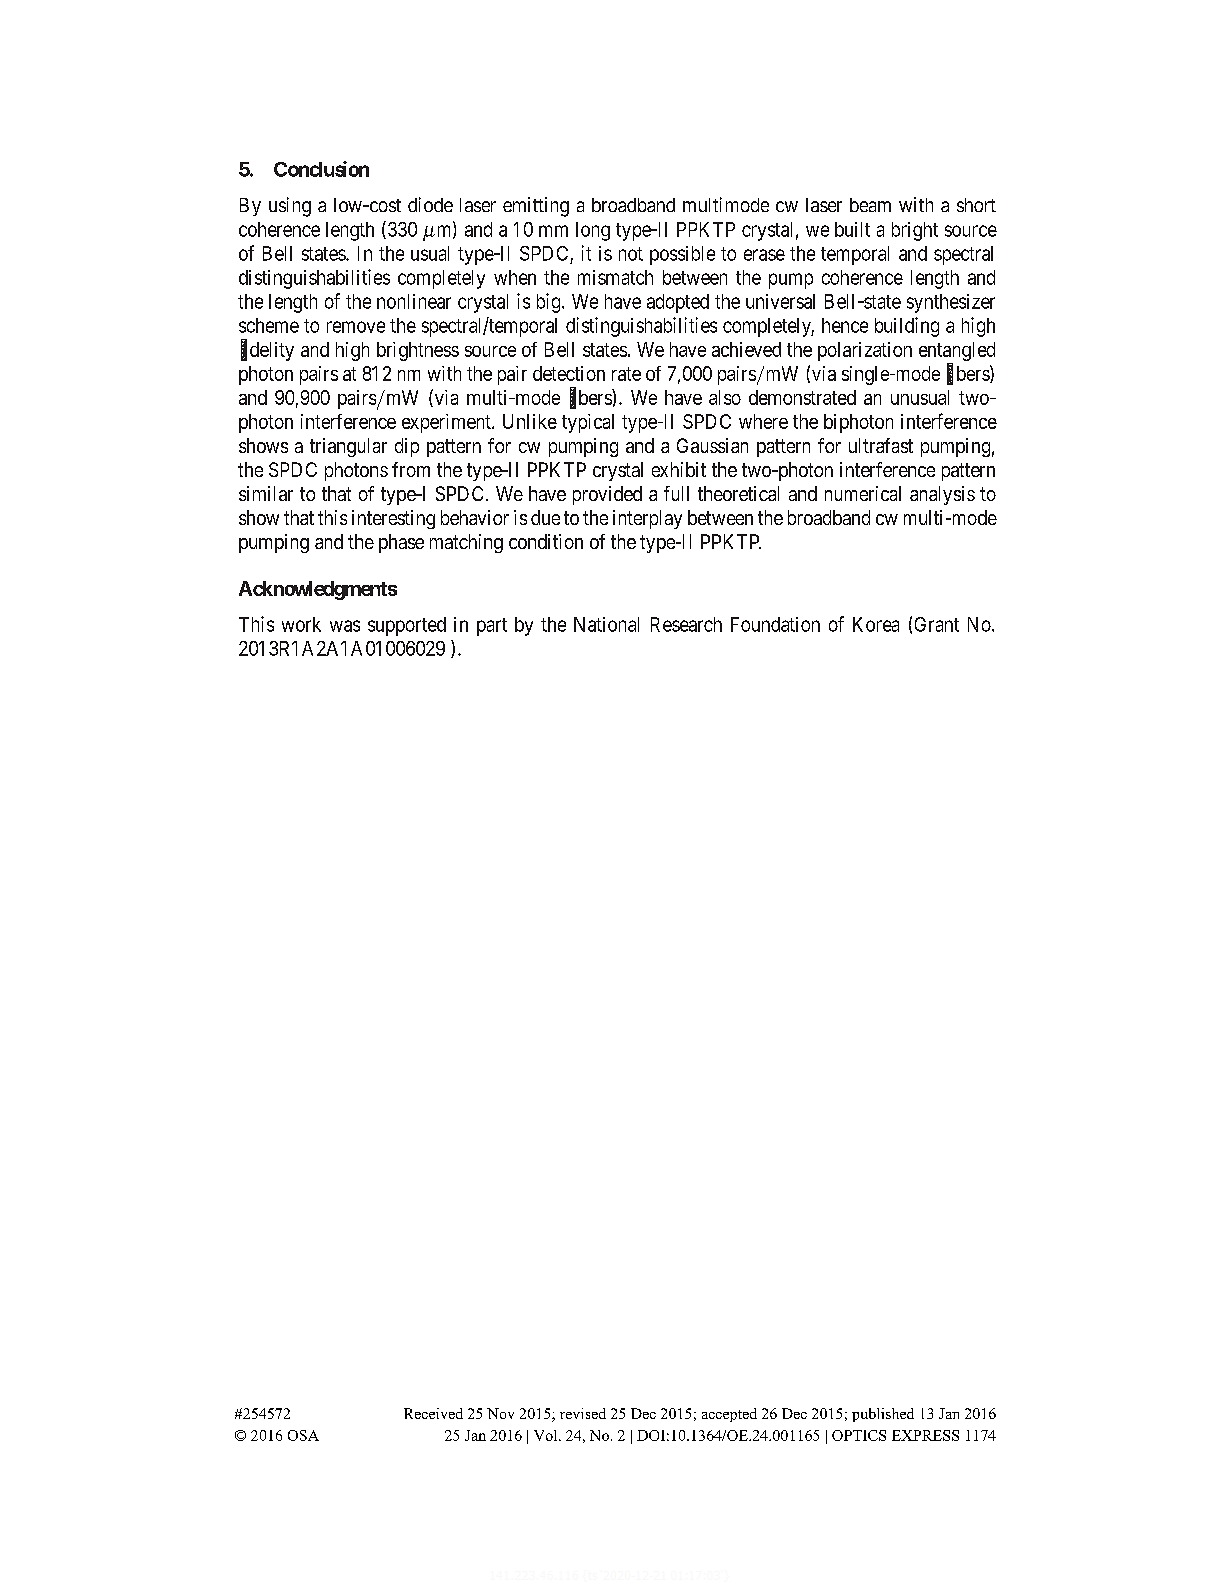  Describe the element at coordinates (606, 624) in the page. I see `National` at that location.
